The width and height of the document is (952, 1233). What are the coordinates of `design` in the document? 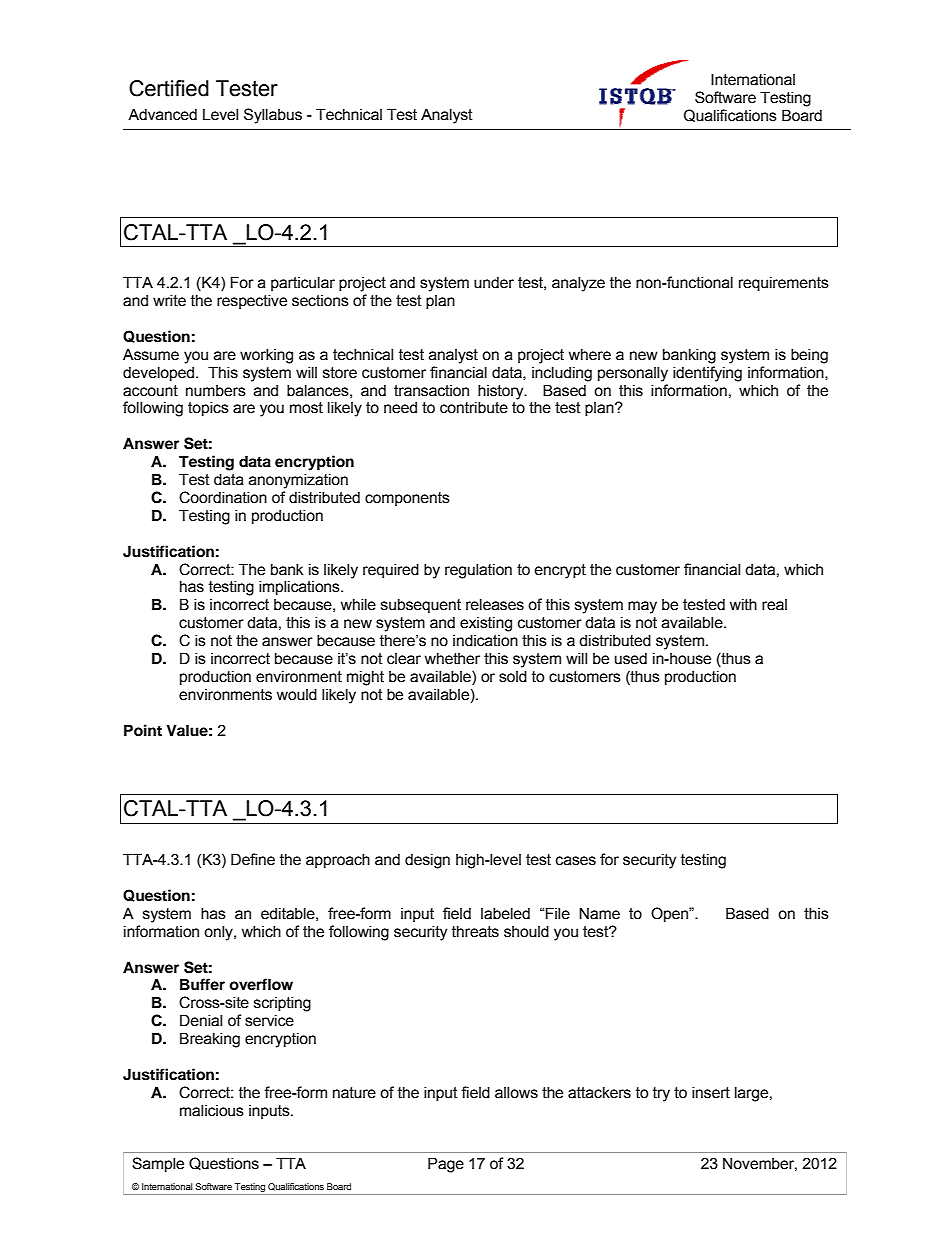 It's located at (427, 861).
